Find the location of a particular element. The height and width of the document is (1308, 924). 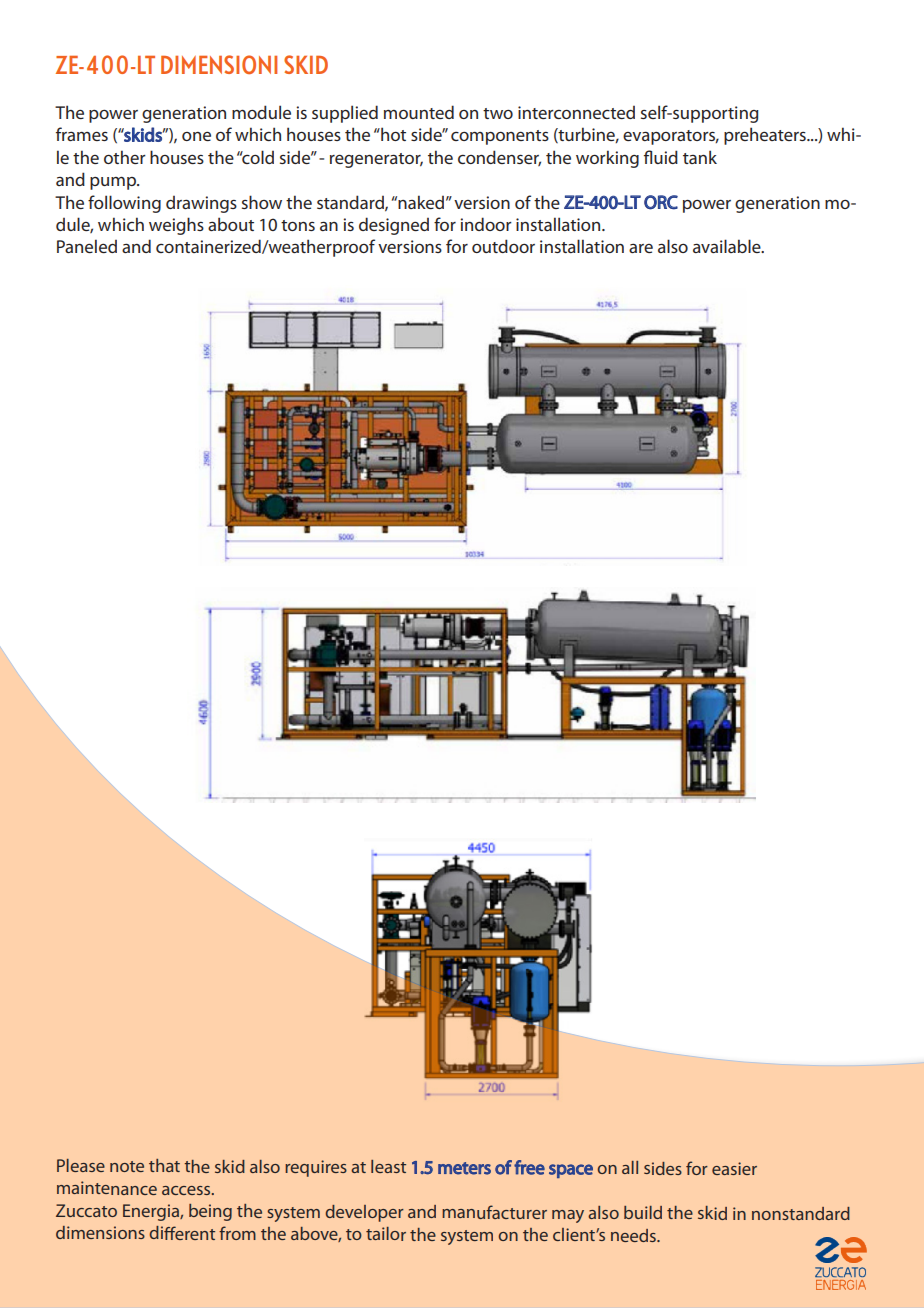

that is located at coordinates (164, 1165).
